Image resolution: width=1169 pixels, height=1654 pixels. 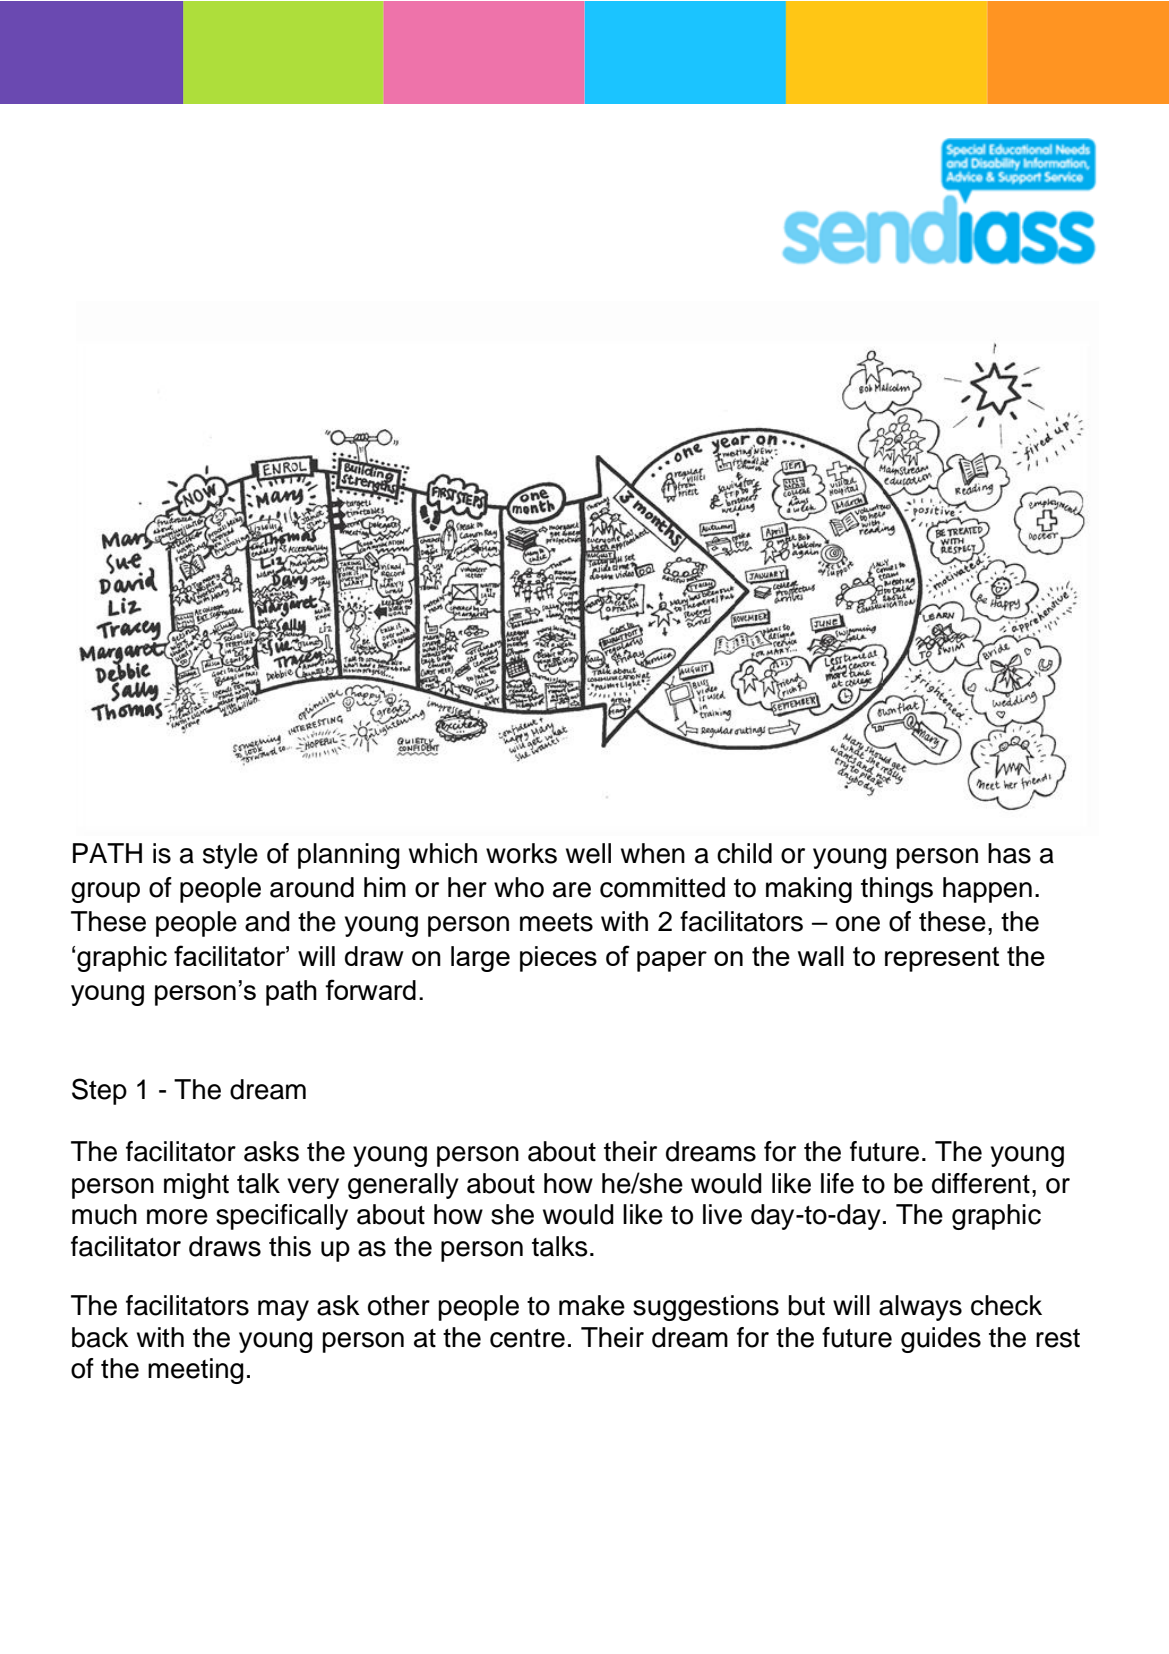 What do you see at coordinates (558, 959) in the document?
I see `pieces` at bounding box center [558, 959].
